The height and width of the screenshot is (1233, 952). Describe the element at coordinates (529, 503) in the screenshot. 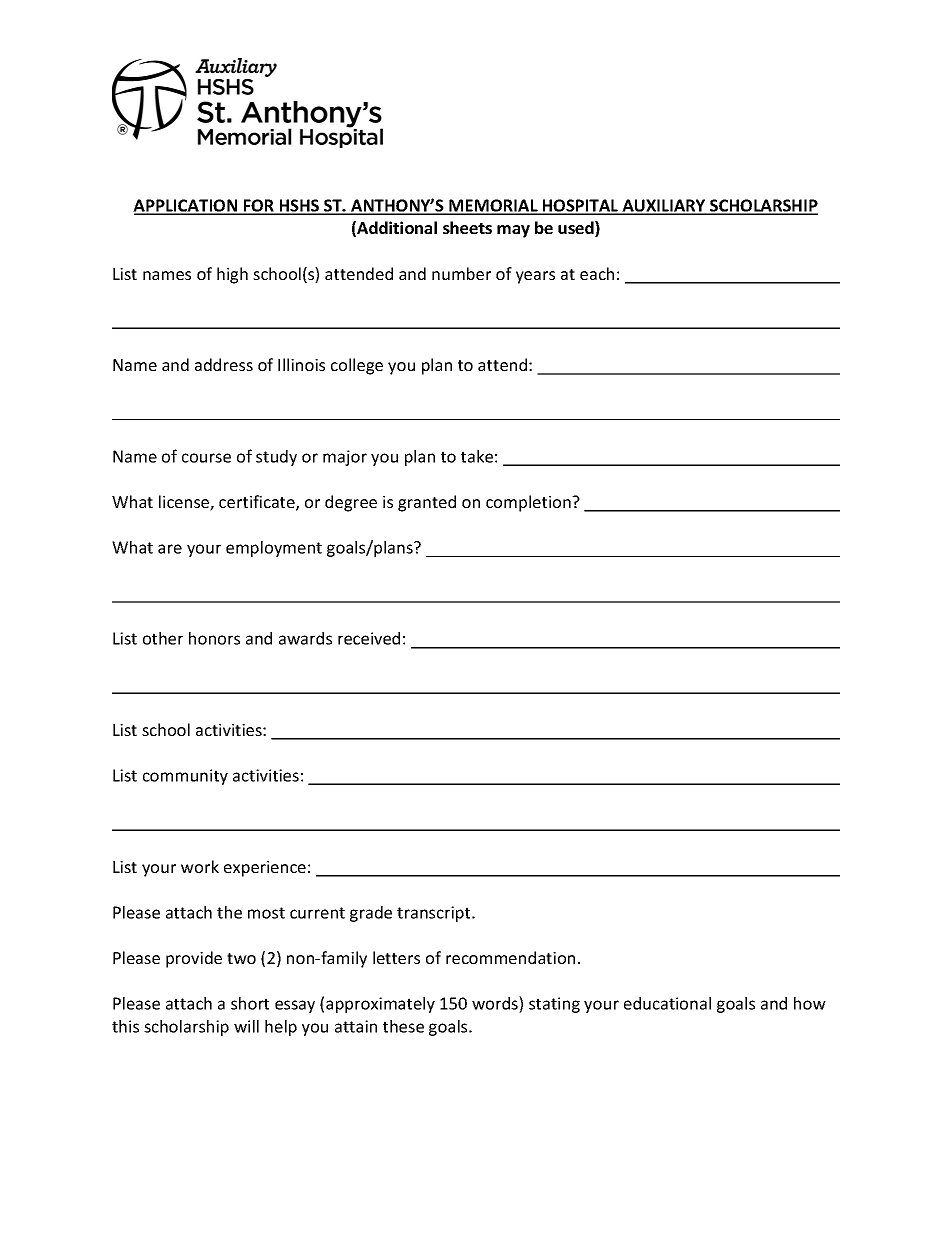

I see `completion` at that location.
